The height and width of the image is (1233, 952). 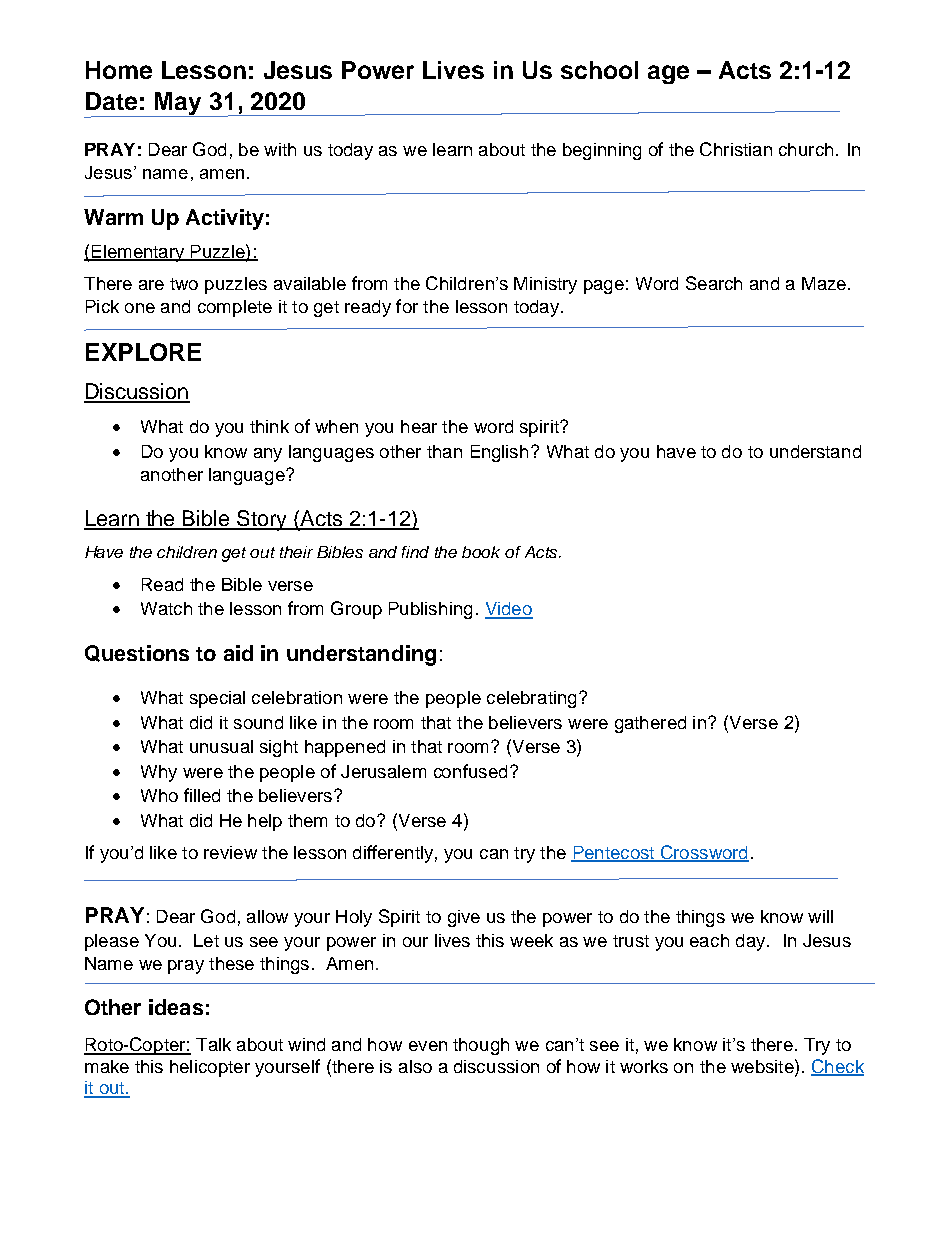 What do you see at coordinates (837, 1067) in the image?
I see `Check` at bounding box center [837, 1067].
